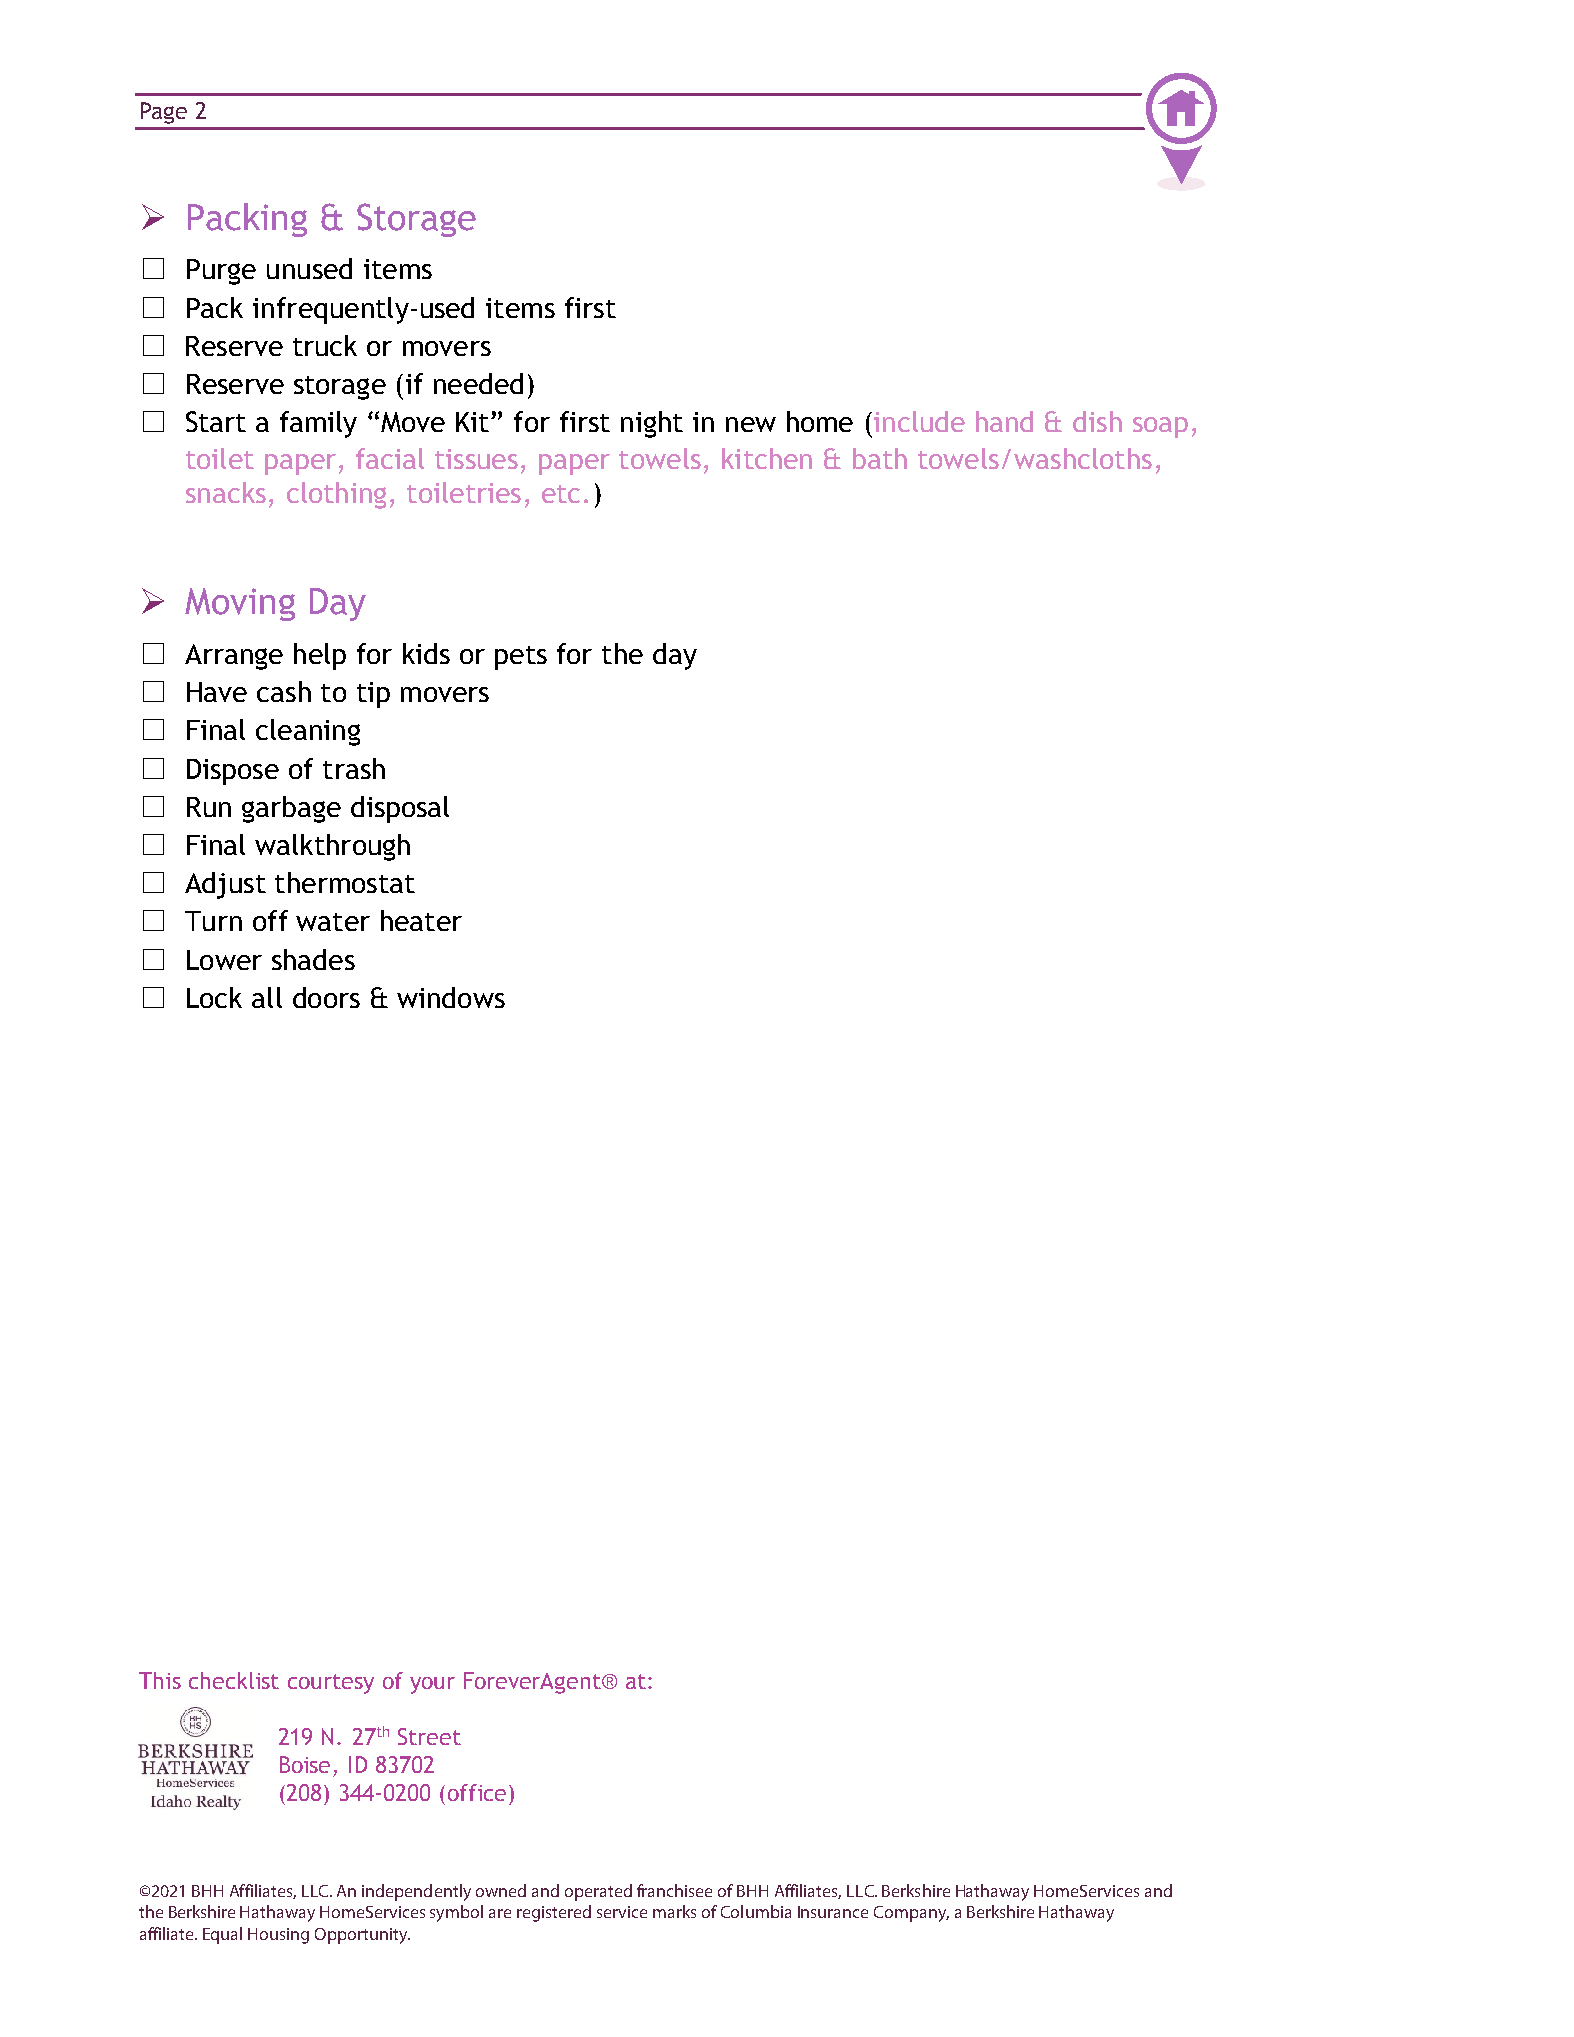  I want to click on truck, so click(325, 345).
